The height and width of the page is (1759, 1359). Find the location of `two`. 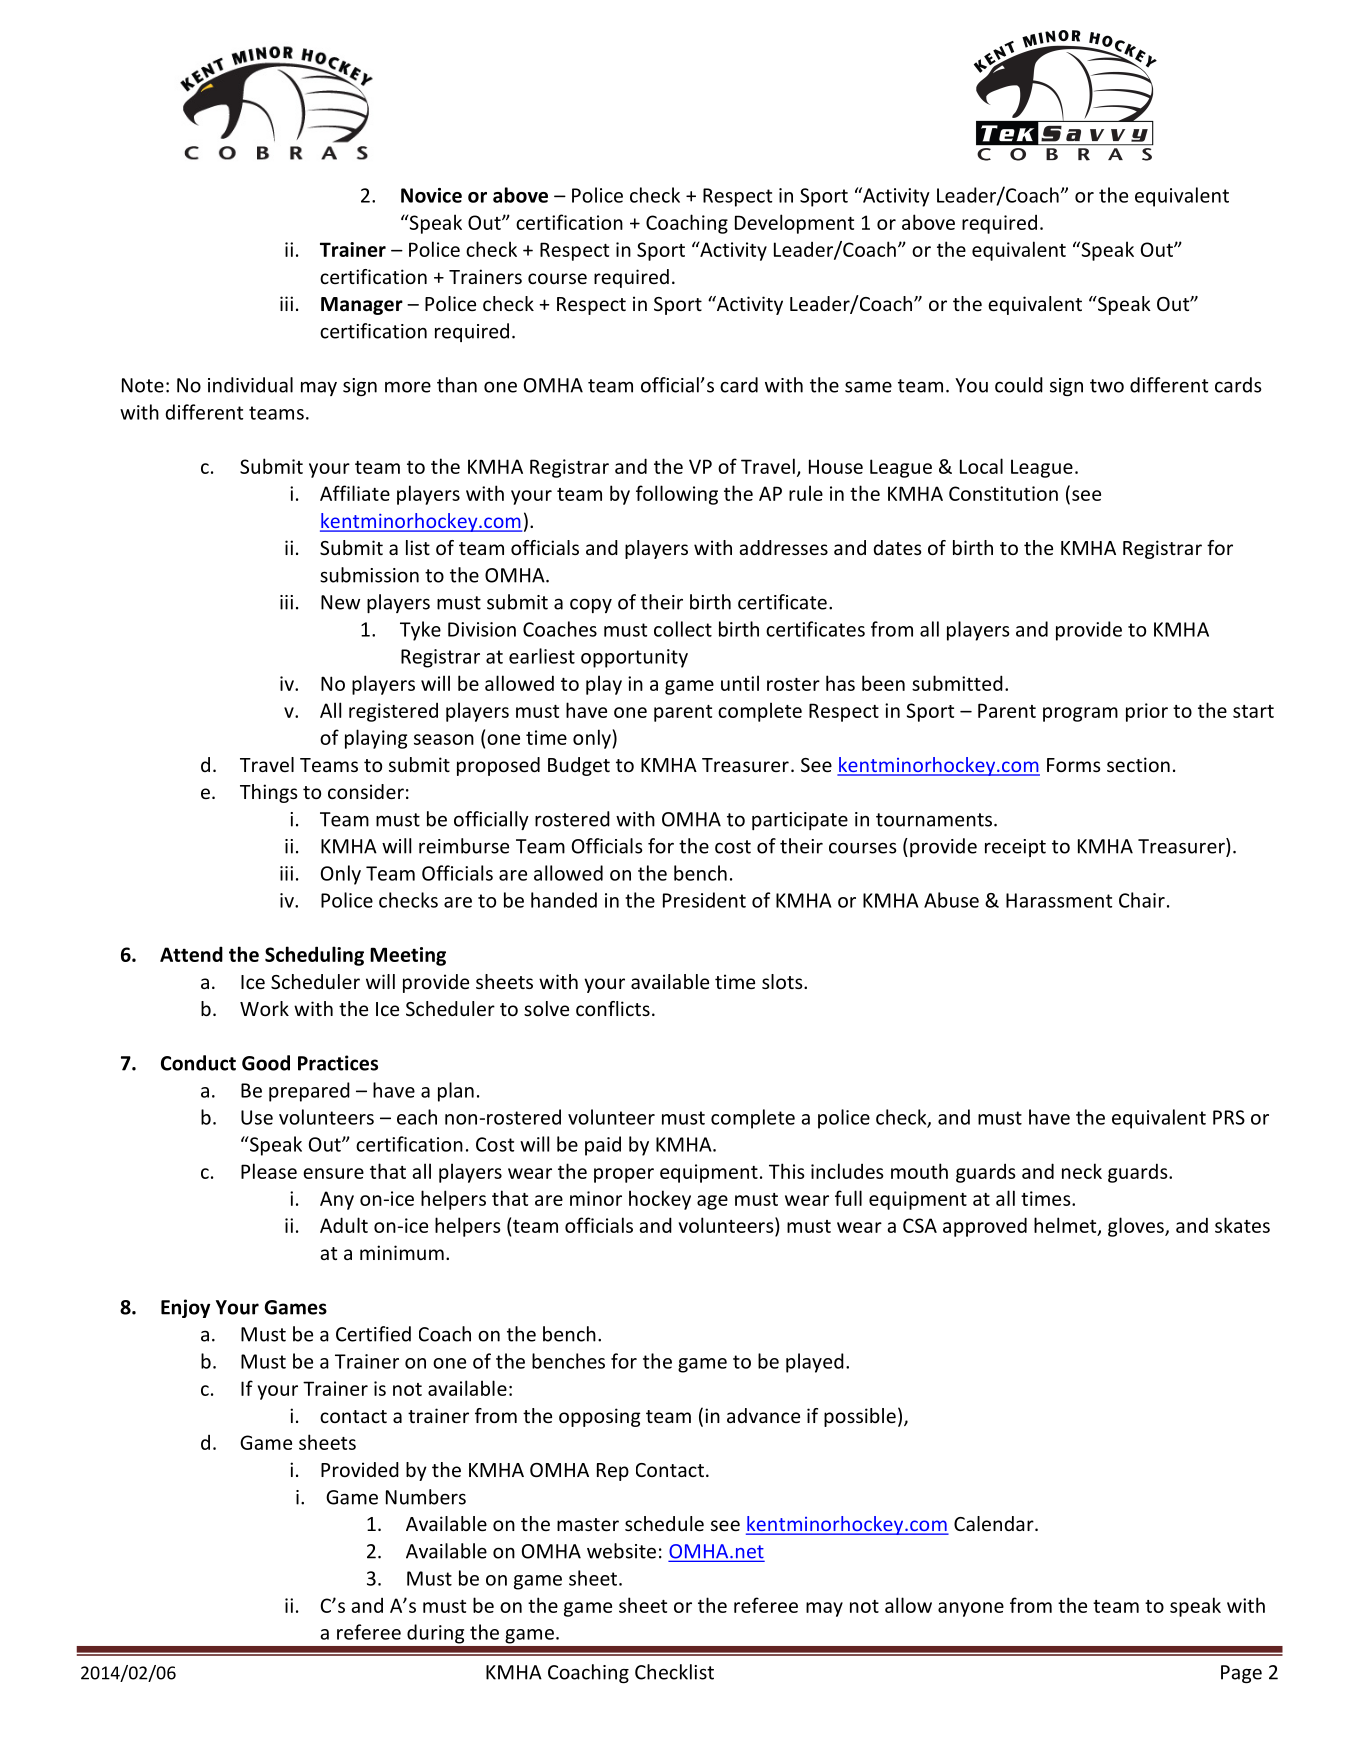

two is located at coordinates (1107, 386).
